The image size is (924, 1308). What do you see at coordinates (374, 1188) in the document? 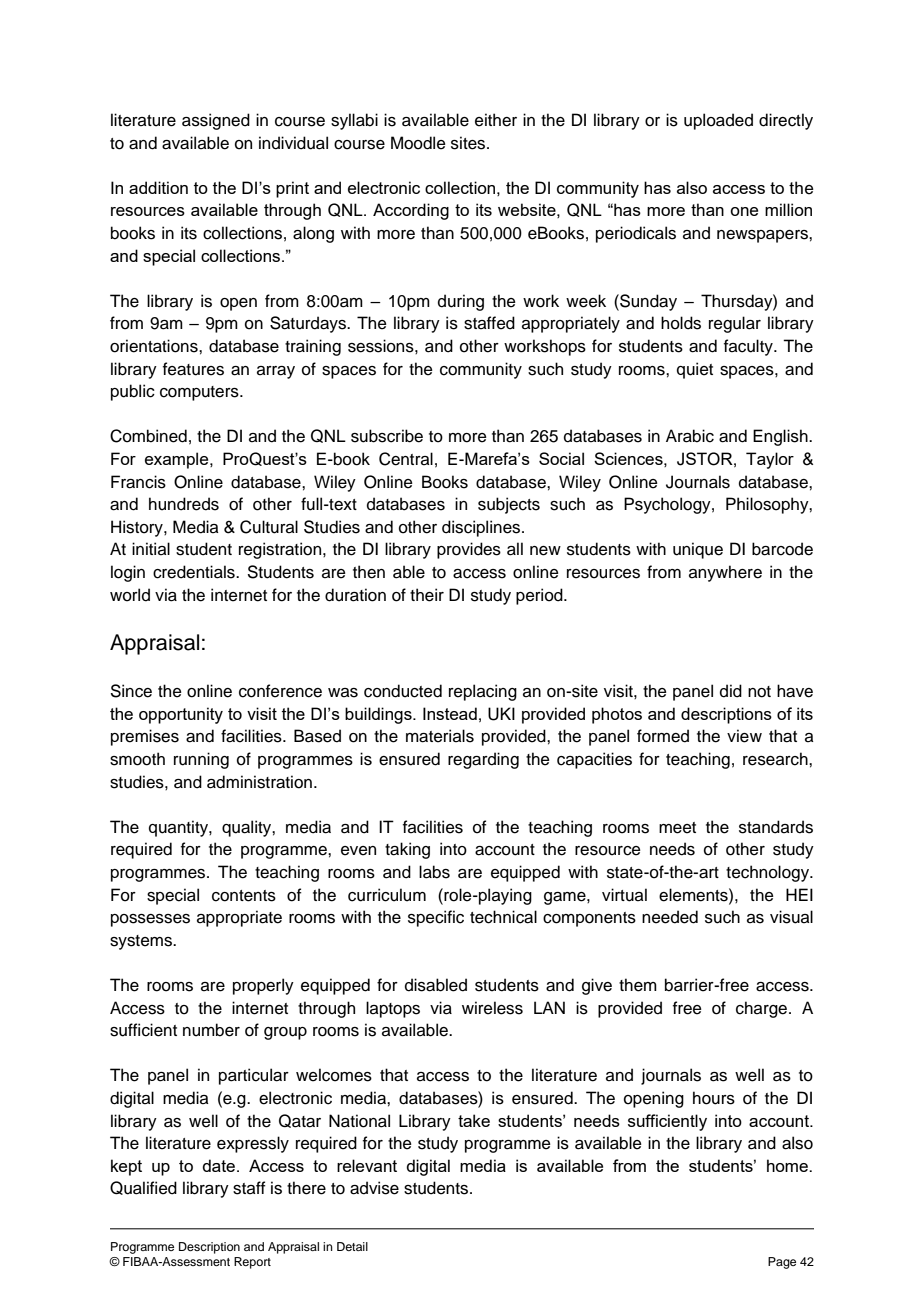
I see `advise` at bounding box center [374, 1188].
